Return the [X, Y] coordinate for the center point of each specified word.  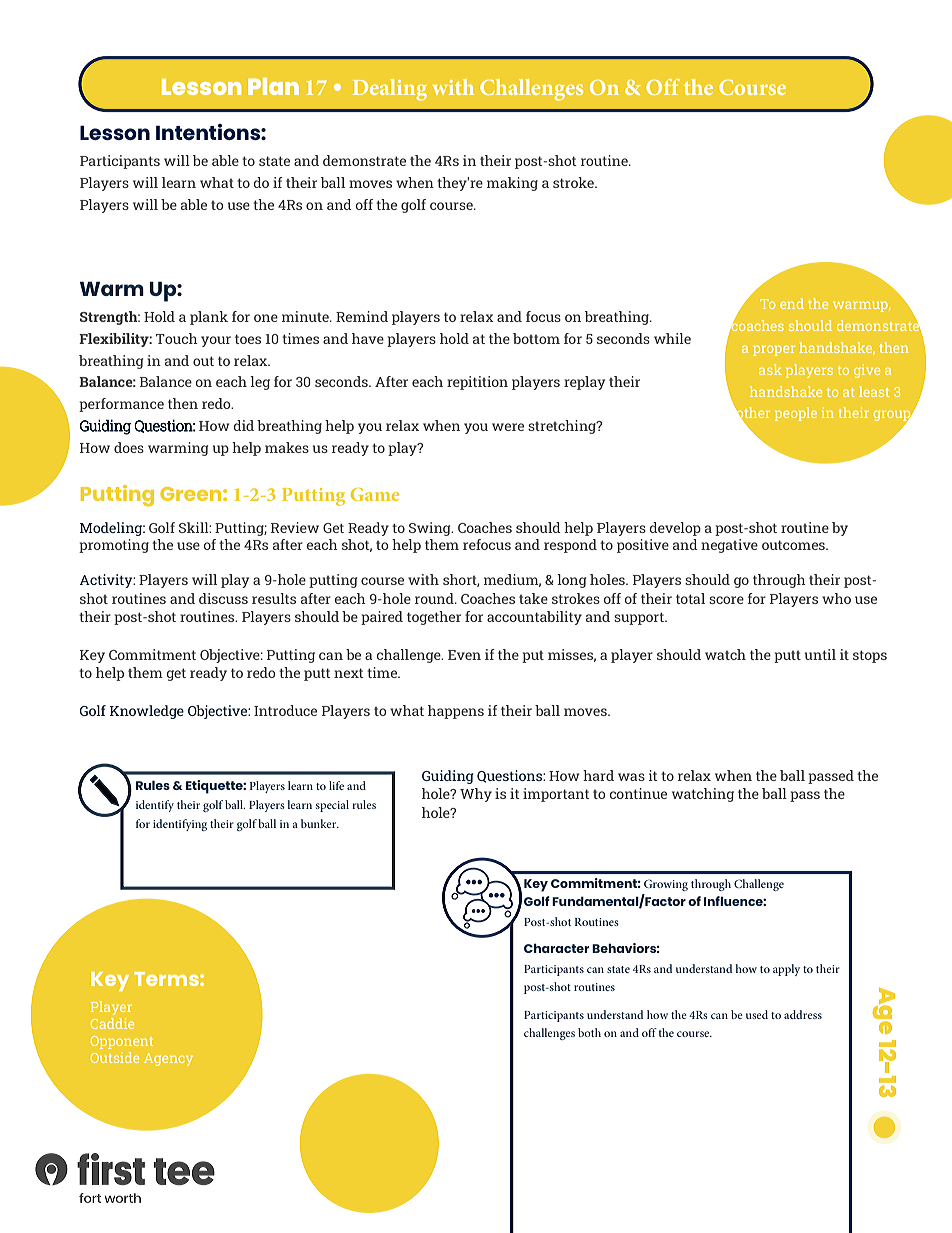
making [512, 184]
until [820, 654]
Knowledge [147, 712]
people [796, 414]
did [244, 425]
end [792, 303]
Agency [168, 1059]
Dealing [390, 90]
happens [456, 712]
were [508, 427]
